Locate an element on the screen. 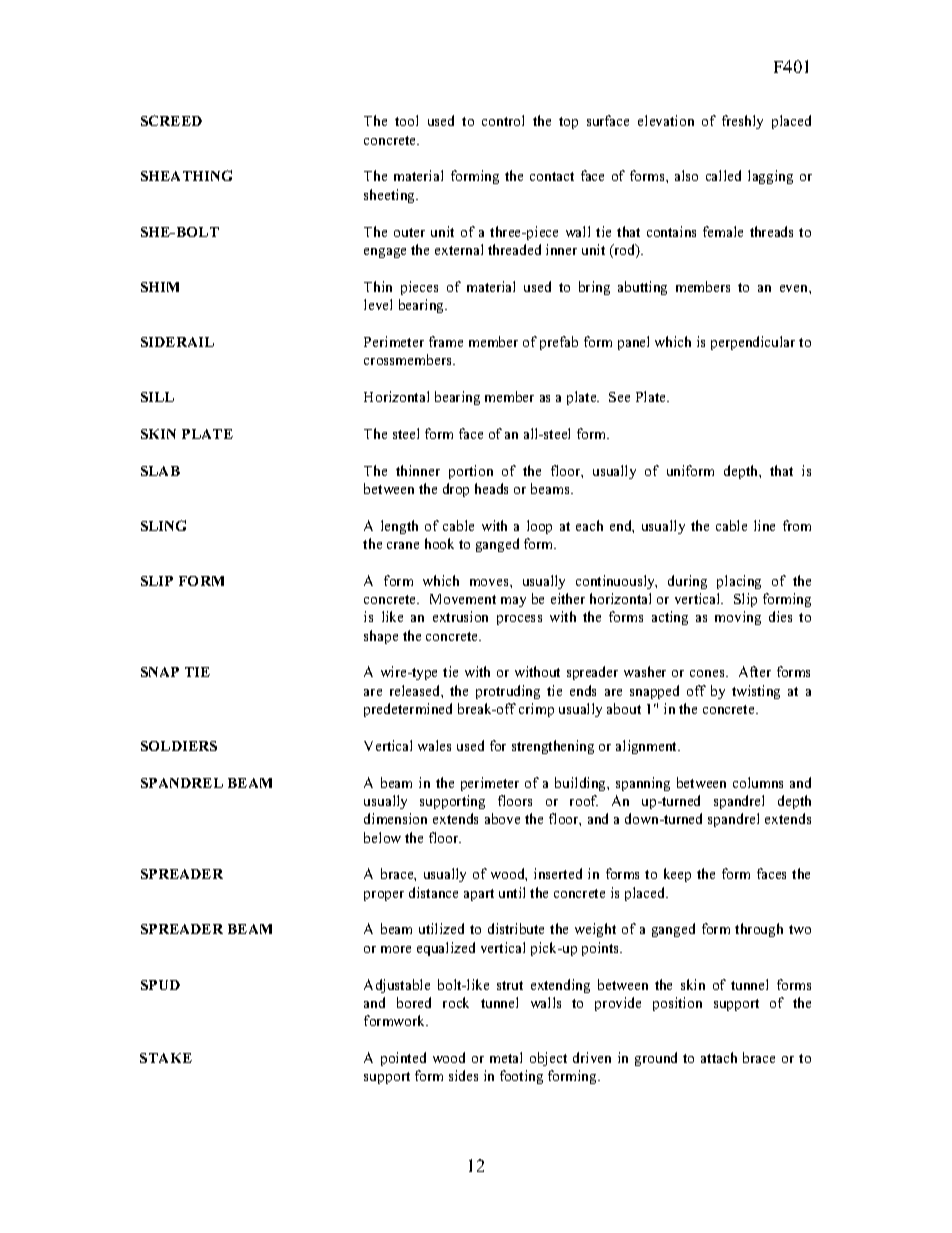  line is located at coordinates (764, 525).
